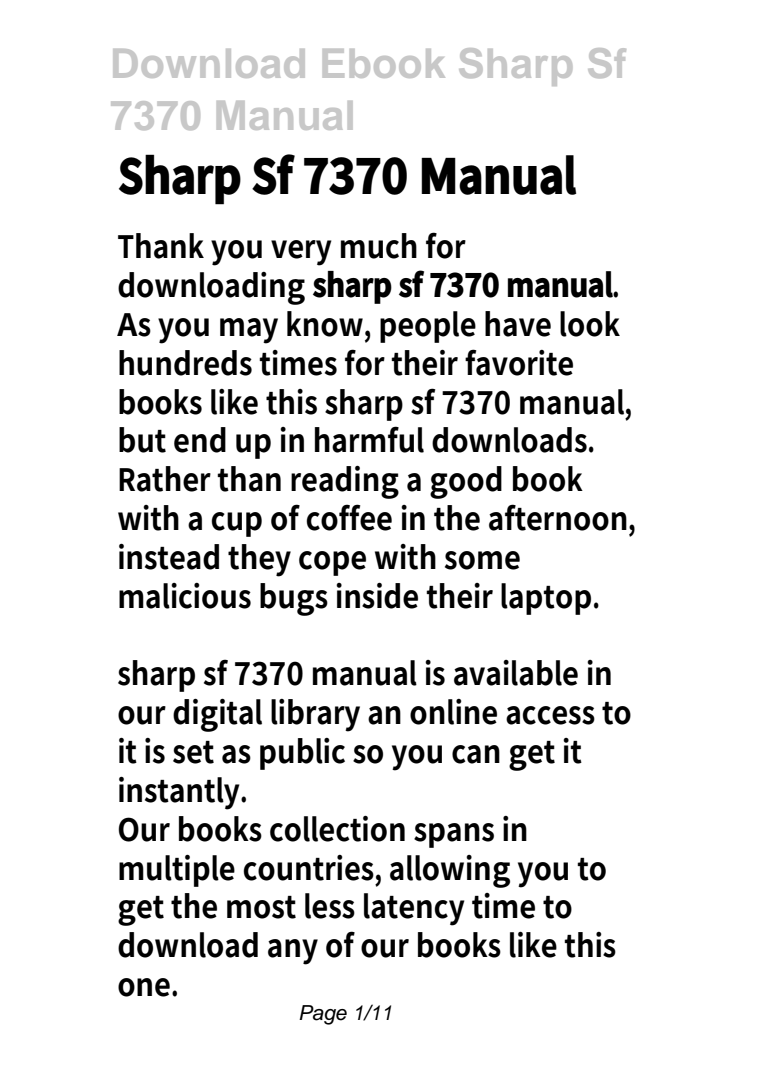  Describe the element at coordinates (546, 599) in the screenshot. I see `laptop` at that location.
